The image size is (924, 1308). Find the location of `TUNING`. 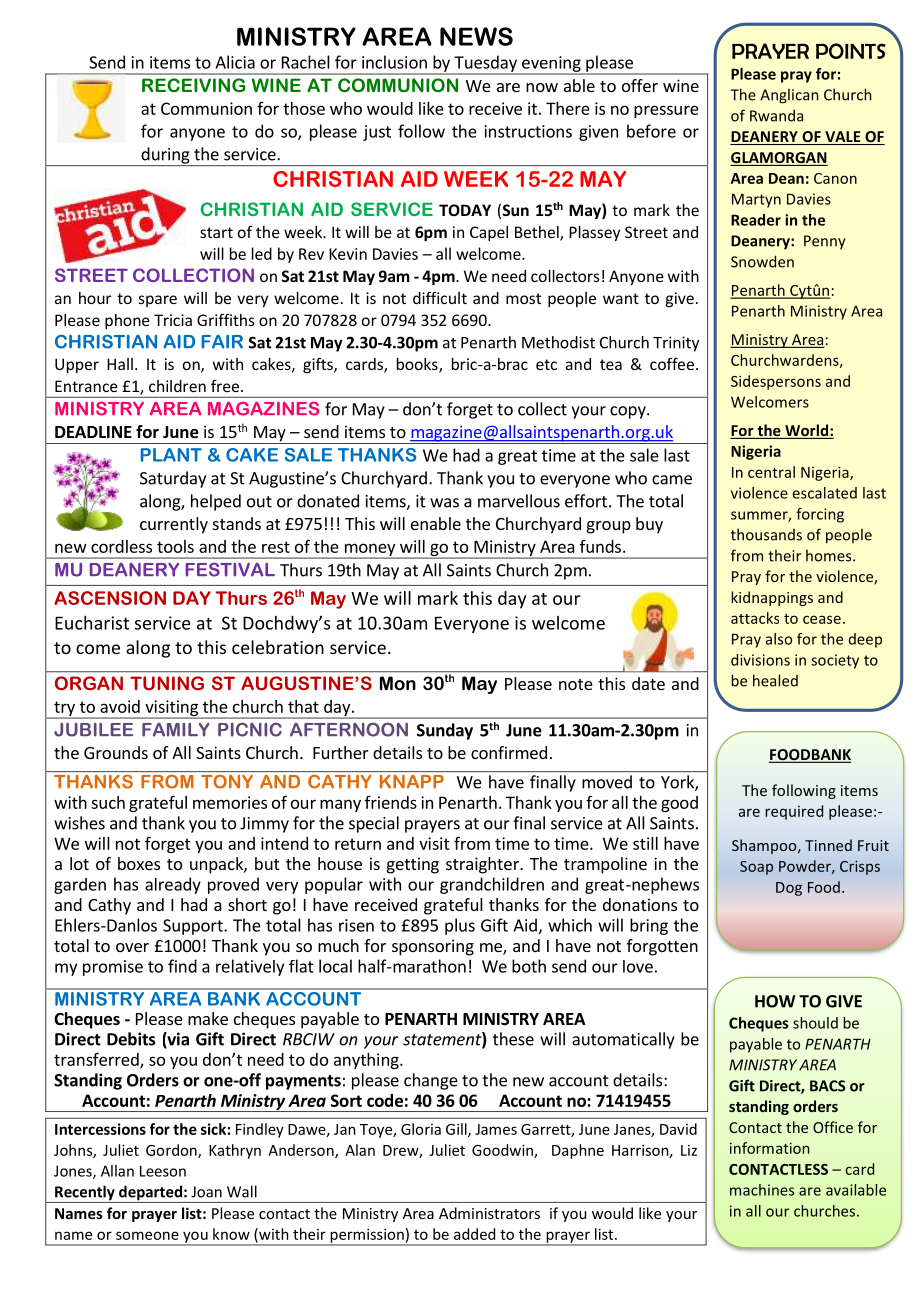

TUNING is located at coordinates (167, 683).
